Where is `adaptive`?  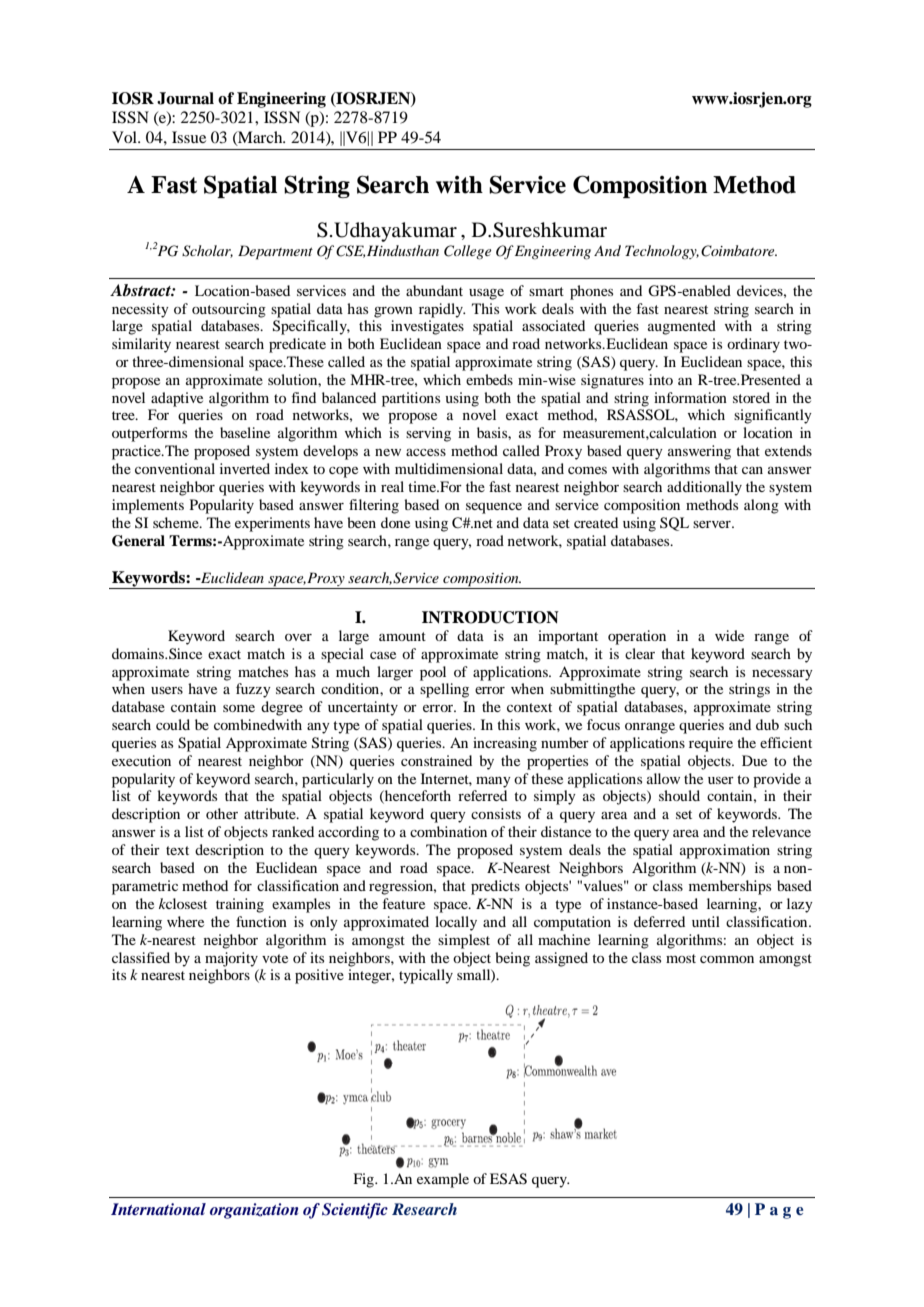 adaptive is located at coordinates (177, 399).
